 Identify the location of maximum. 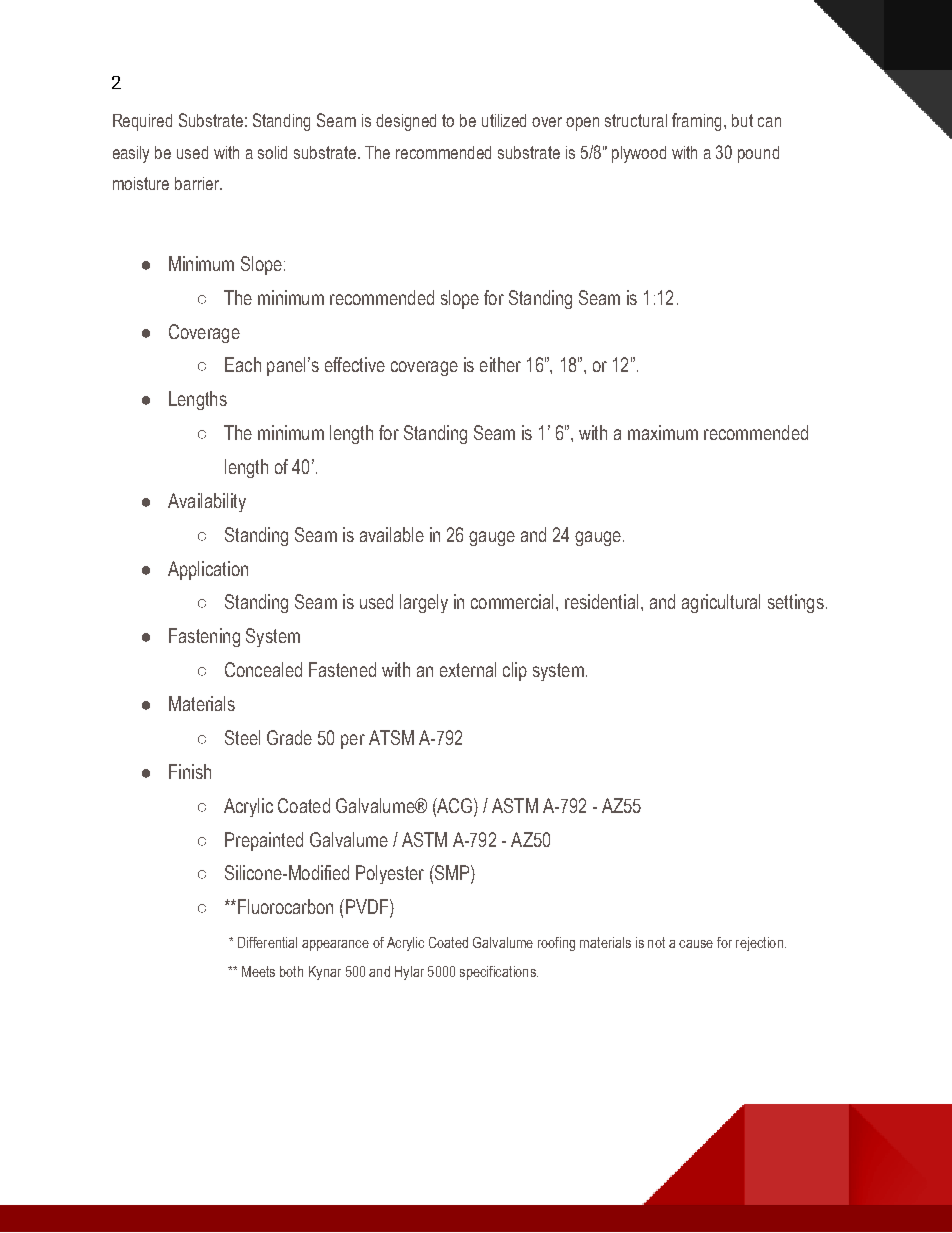
(663, 432).
